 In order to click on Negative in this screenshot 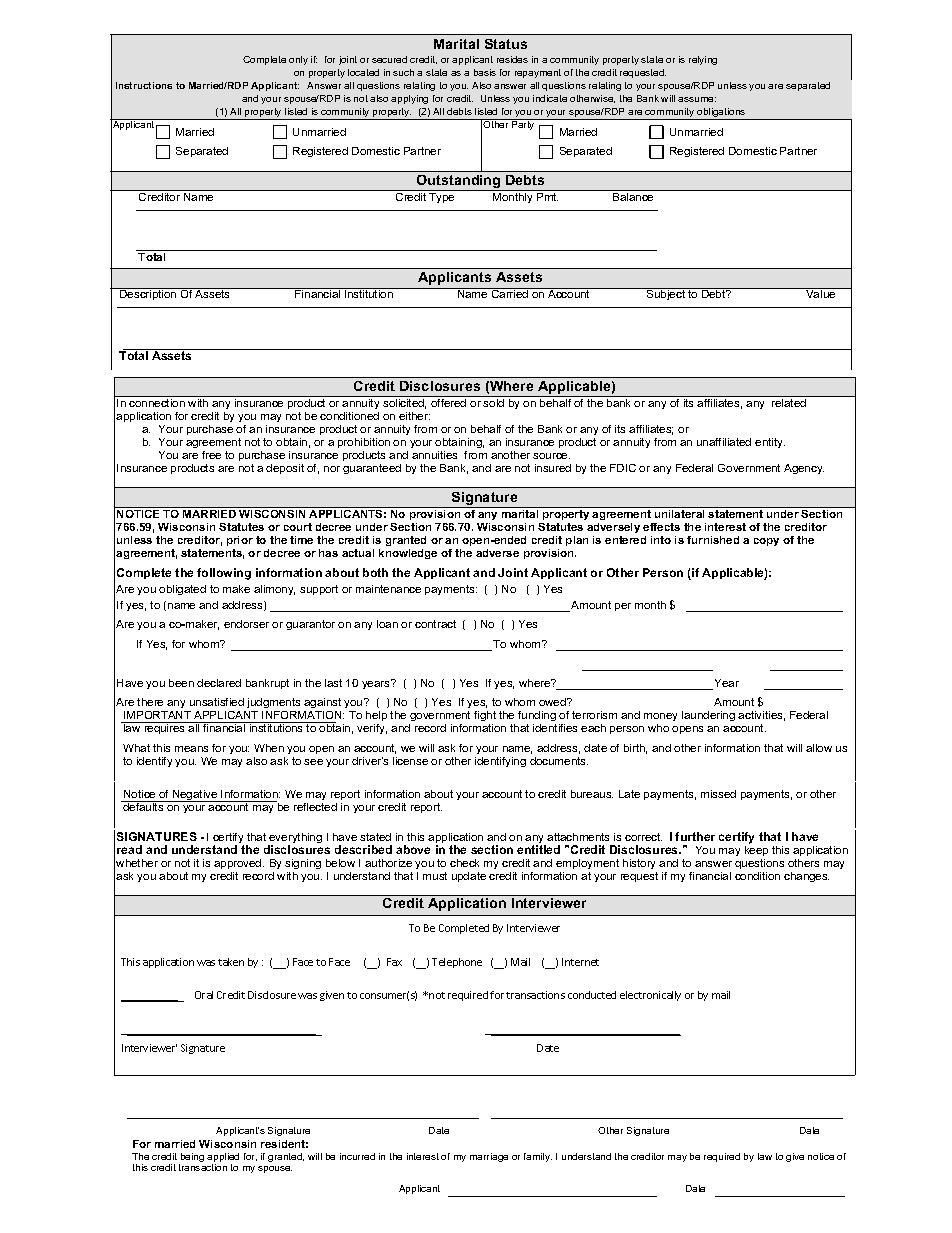, I will do `click(195, 796)`.
